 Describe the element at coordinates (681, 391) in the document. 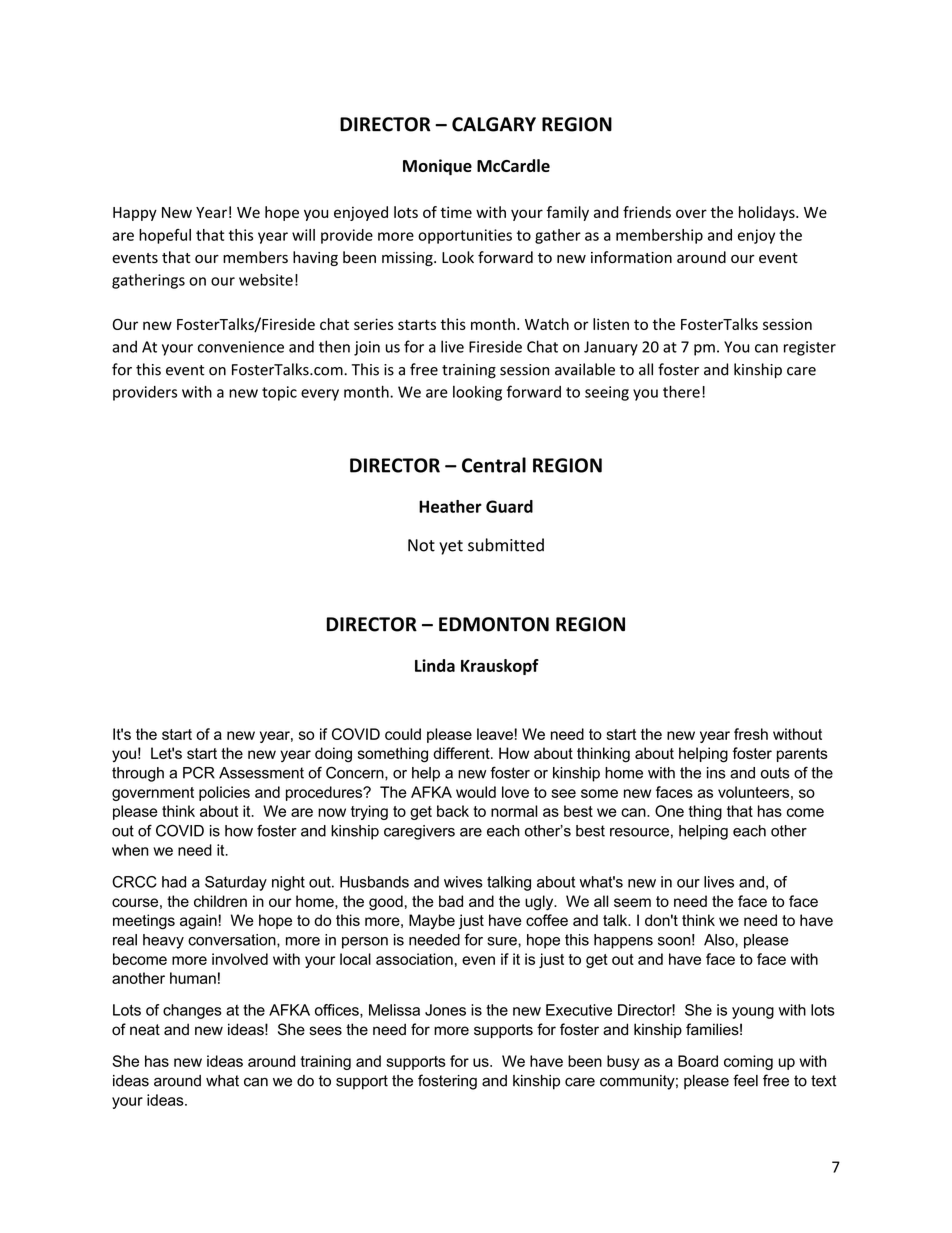

I see `there` at that location.
